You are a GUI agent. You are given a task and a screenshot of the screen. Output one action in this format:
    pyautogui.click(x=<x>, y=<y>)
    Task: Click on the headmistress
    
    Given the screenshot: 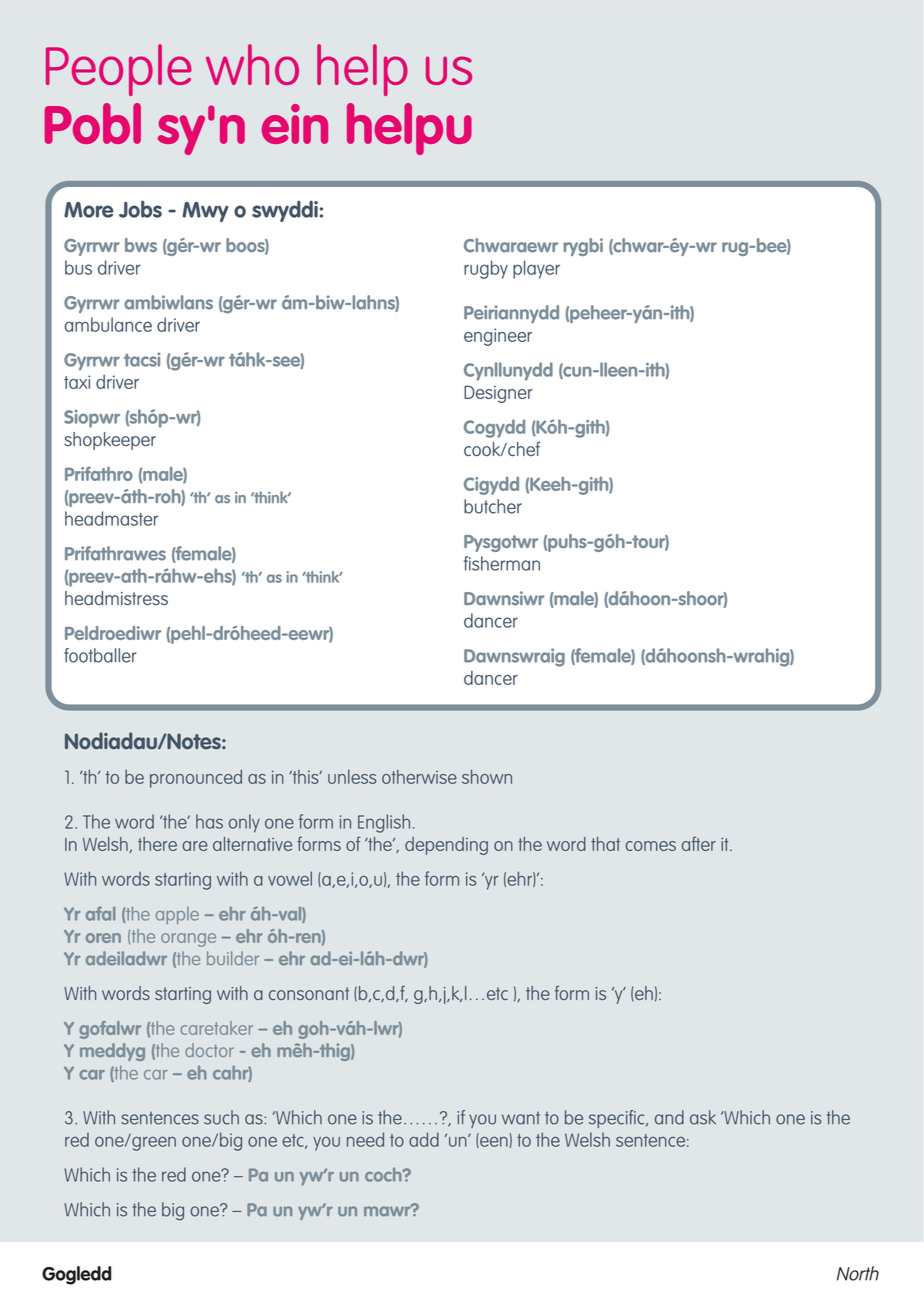 What is the action you would take?
    pyautogui.click(x=116, y=598)
